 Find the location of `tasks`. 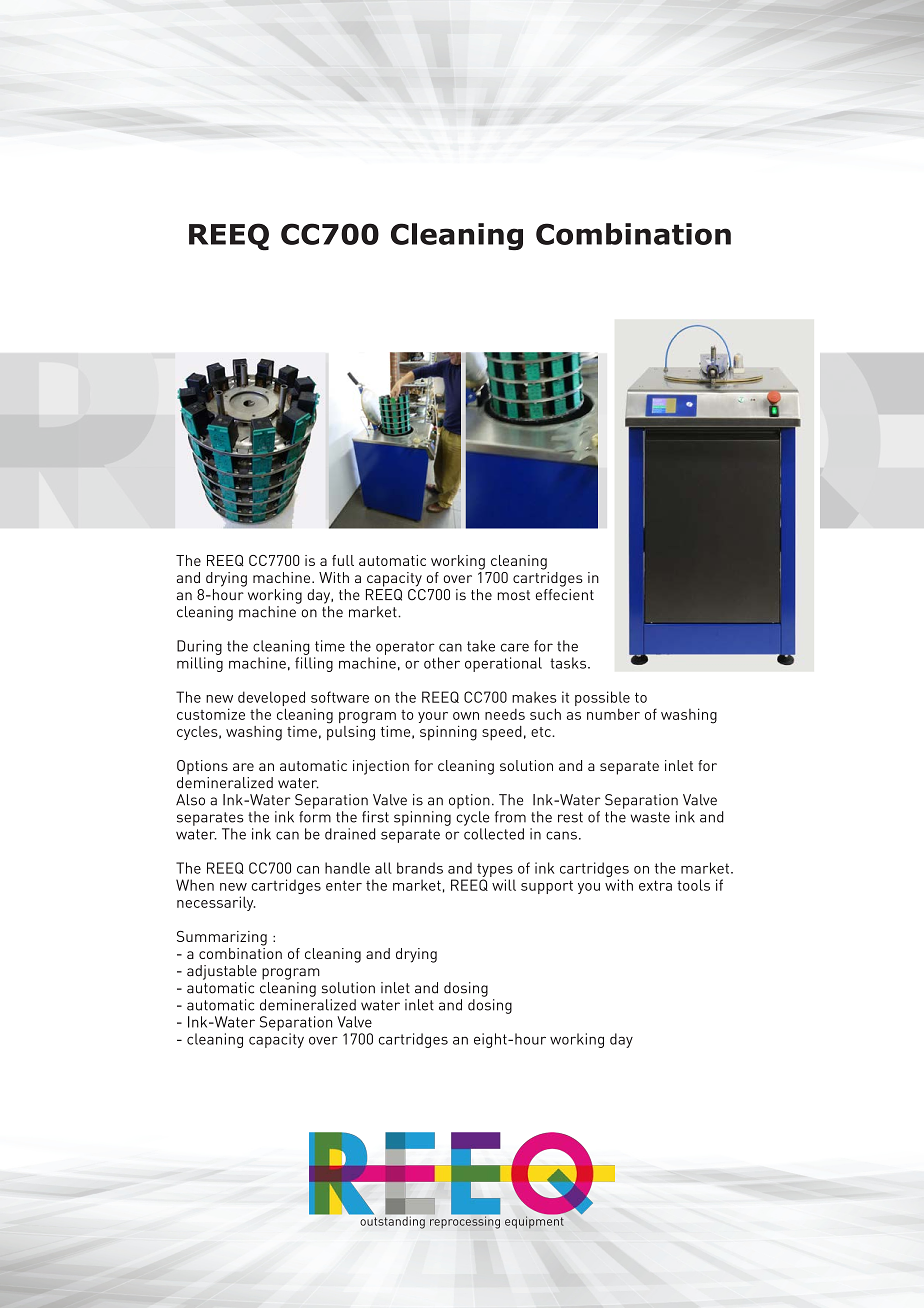

tasks is located at coordinates (569, 663).
